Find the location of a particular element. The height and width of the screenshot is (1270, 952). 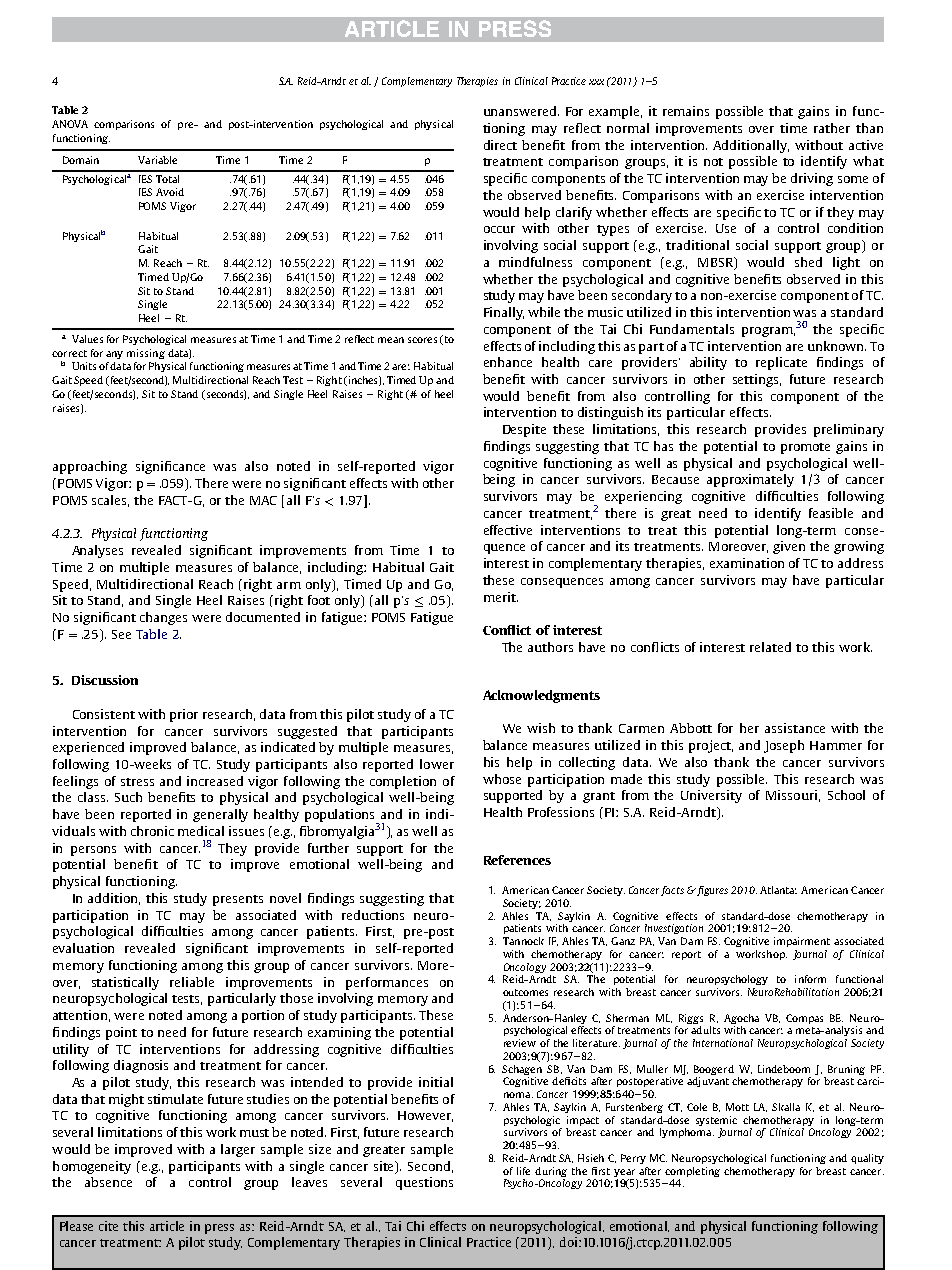

reductions is located at coordinates (373, 915).
